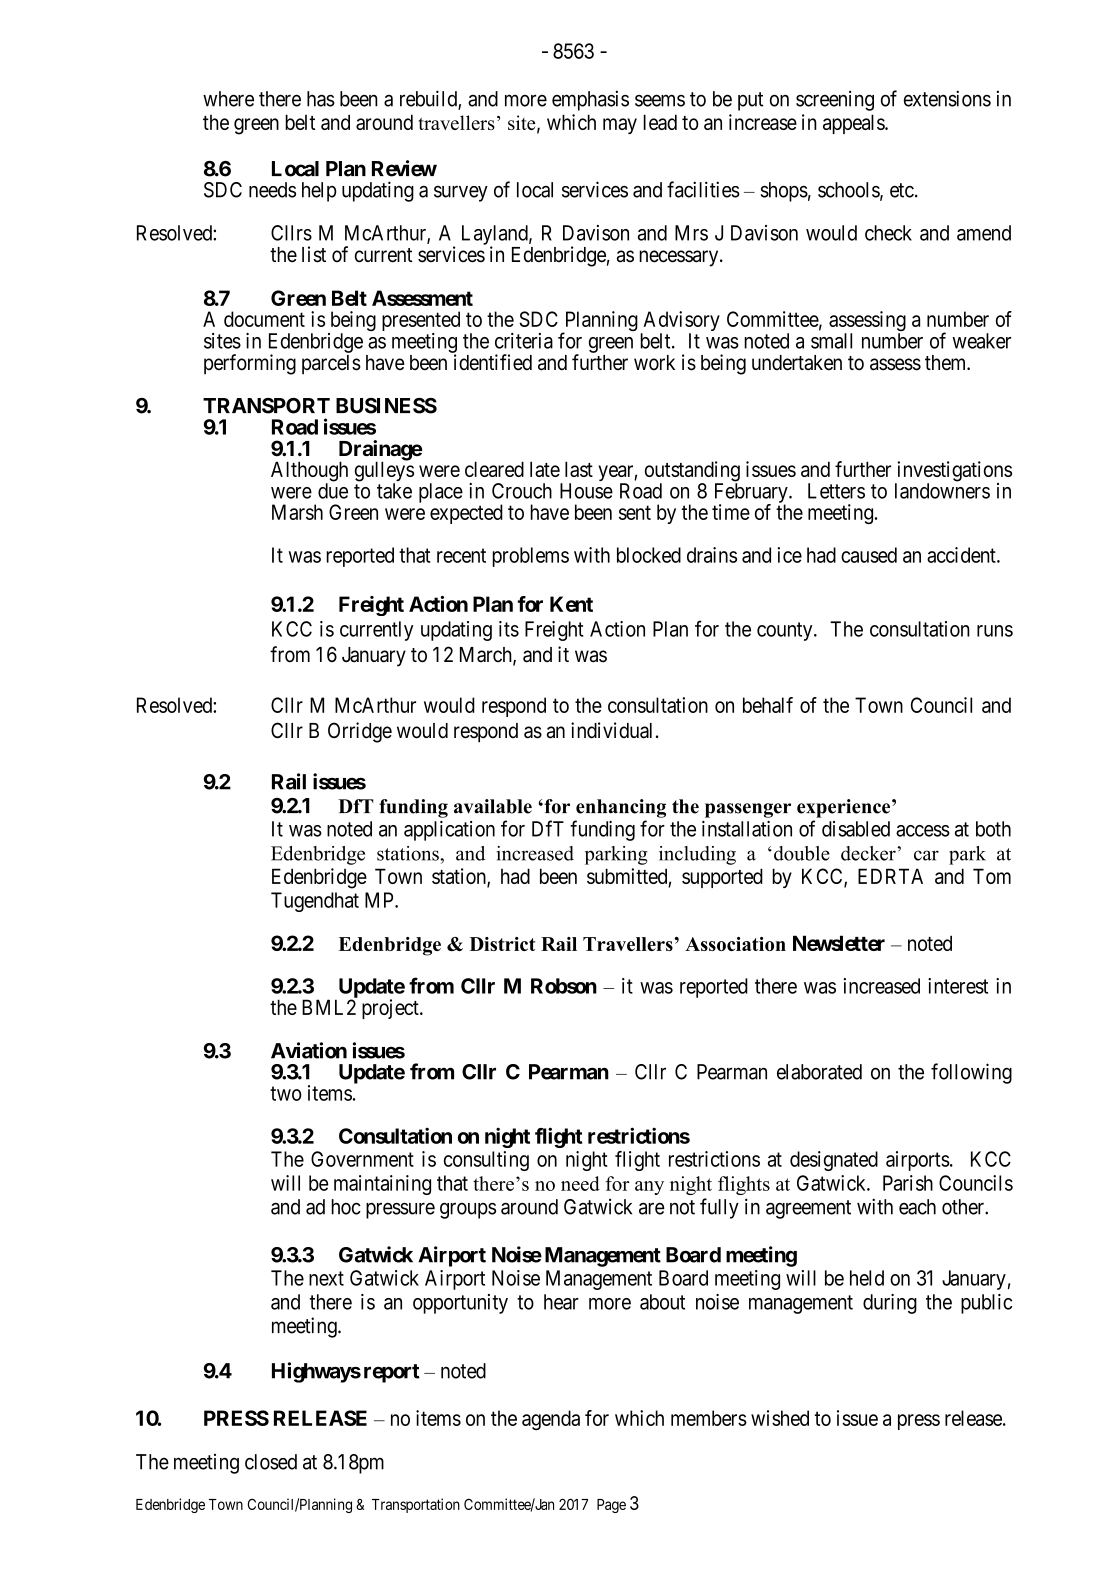  I want to click on may, so click(620, 126).
